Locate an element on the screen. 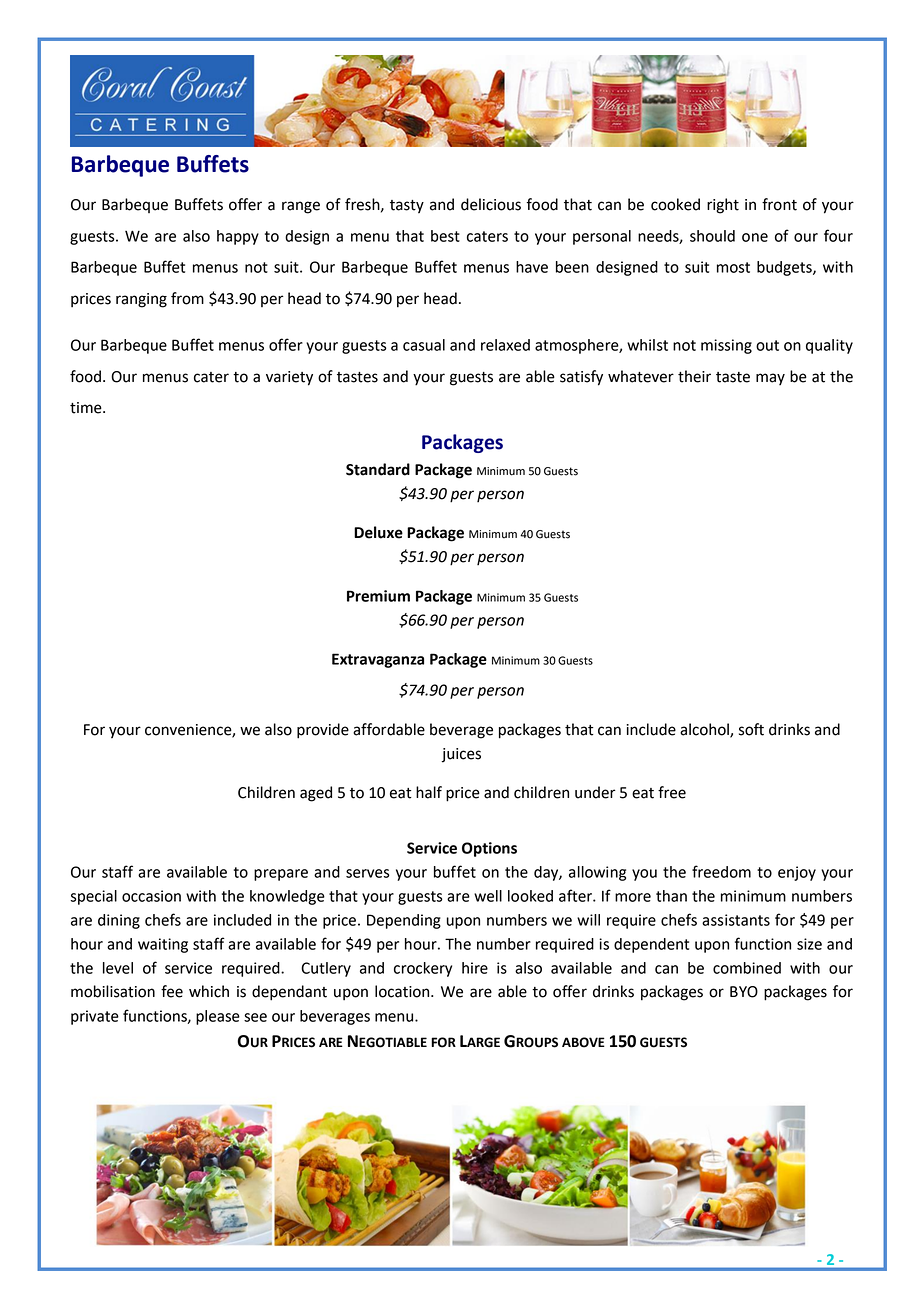 Image resolution: width=924 pixels, height=1308 pixels. happy is located at coordinates (238, 237).
